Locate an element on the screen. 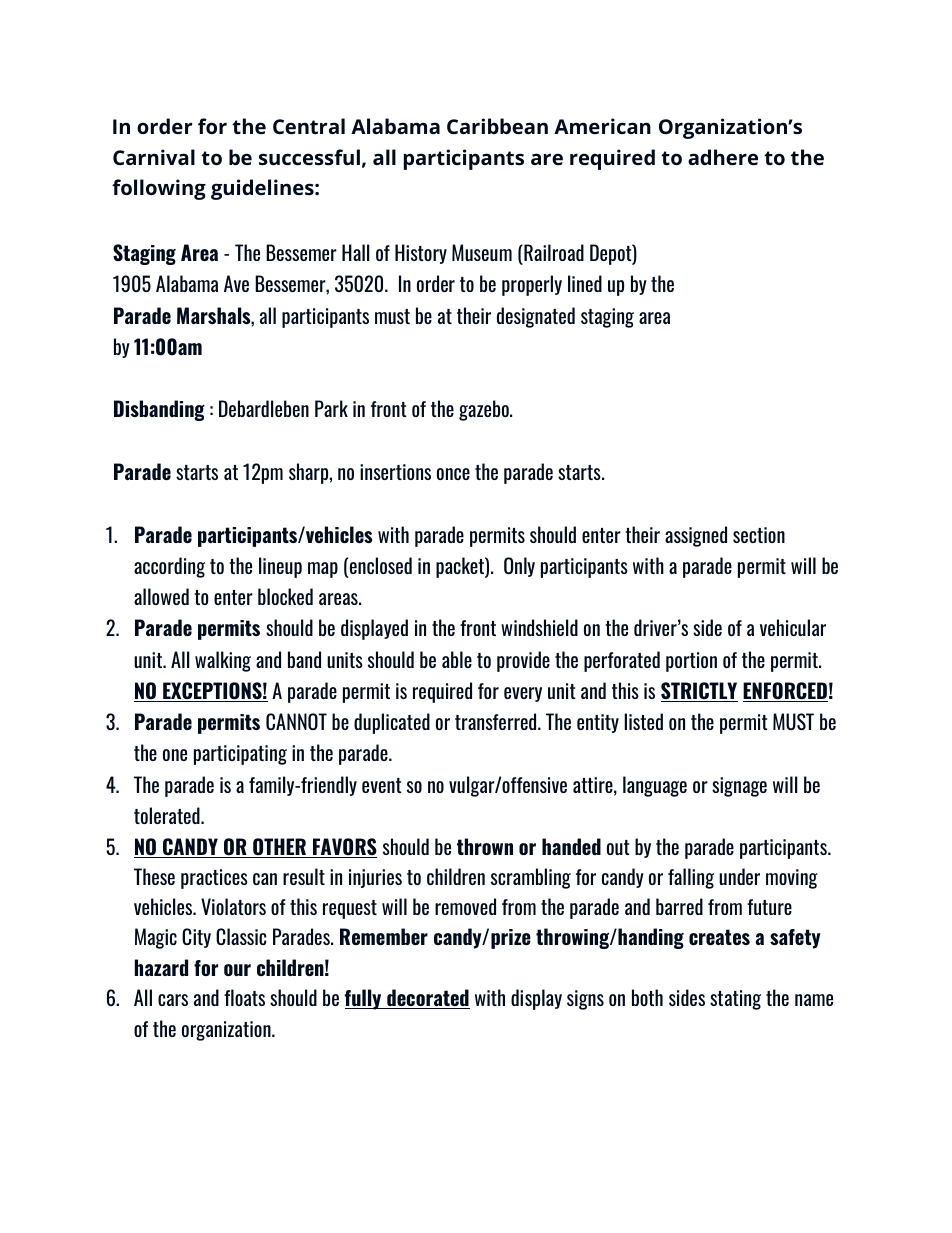 This screenshot has width=952, height=1233. section is located at coordinates (759, 535).
